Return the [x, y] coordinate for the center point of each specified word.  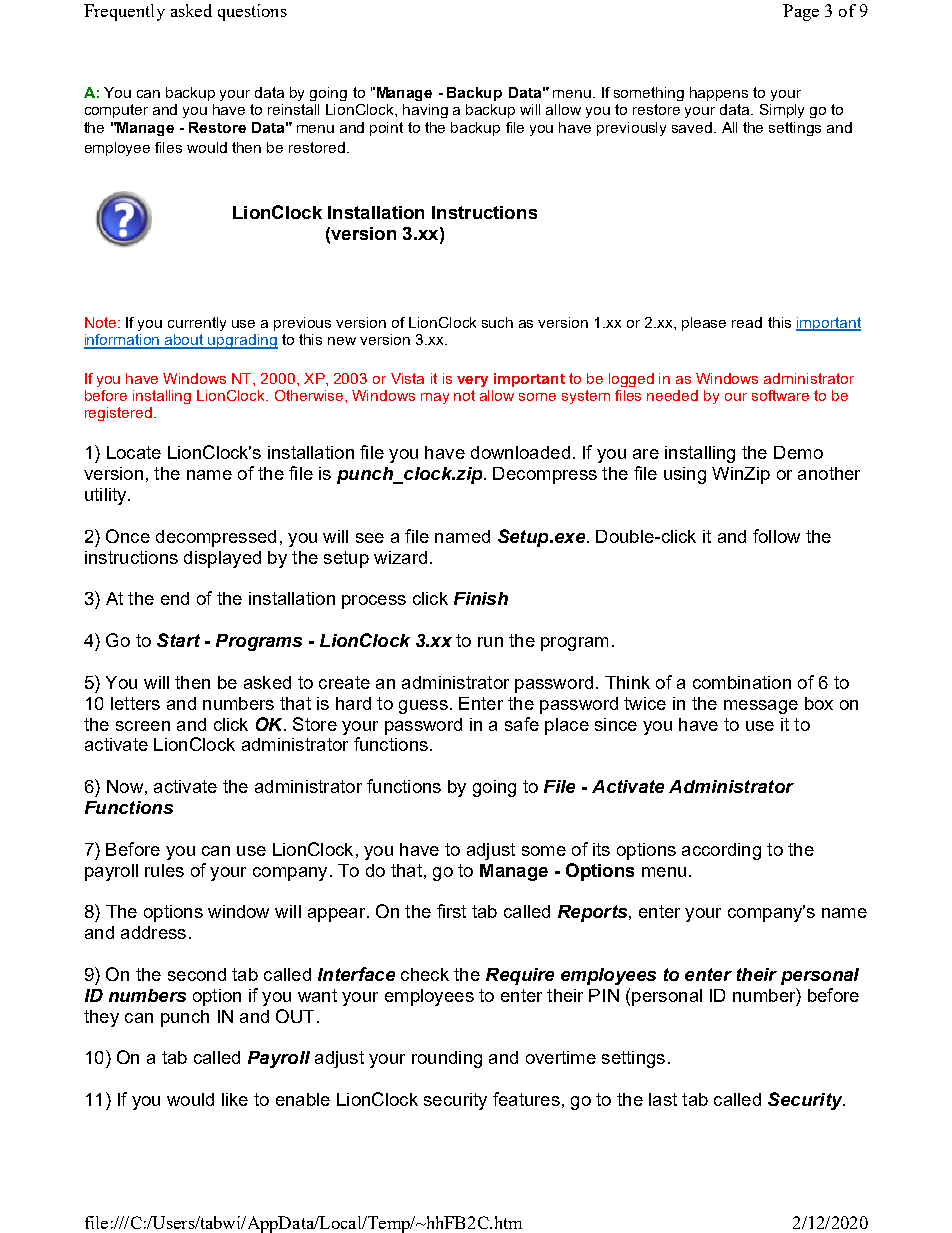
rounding [447, 1059]
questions [252, 12]
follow [776, 536]
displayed [222, 559]
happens [719, 94]
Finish [481, 598]
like [235, 1099]
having [425, 111]
